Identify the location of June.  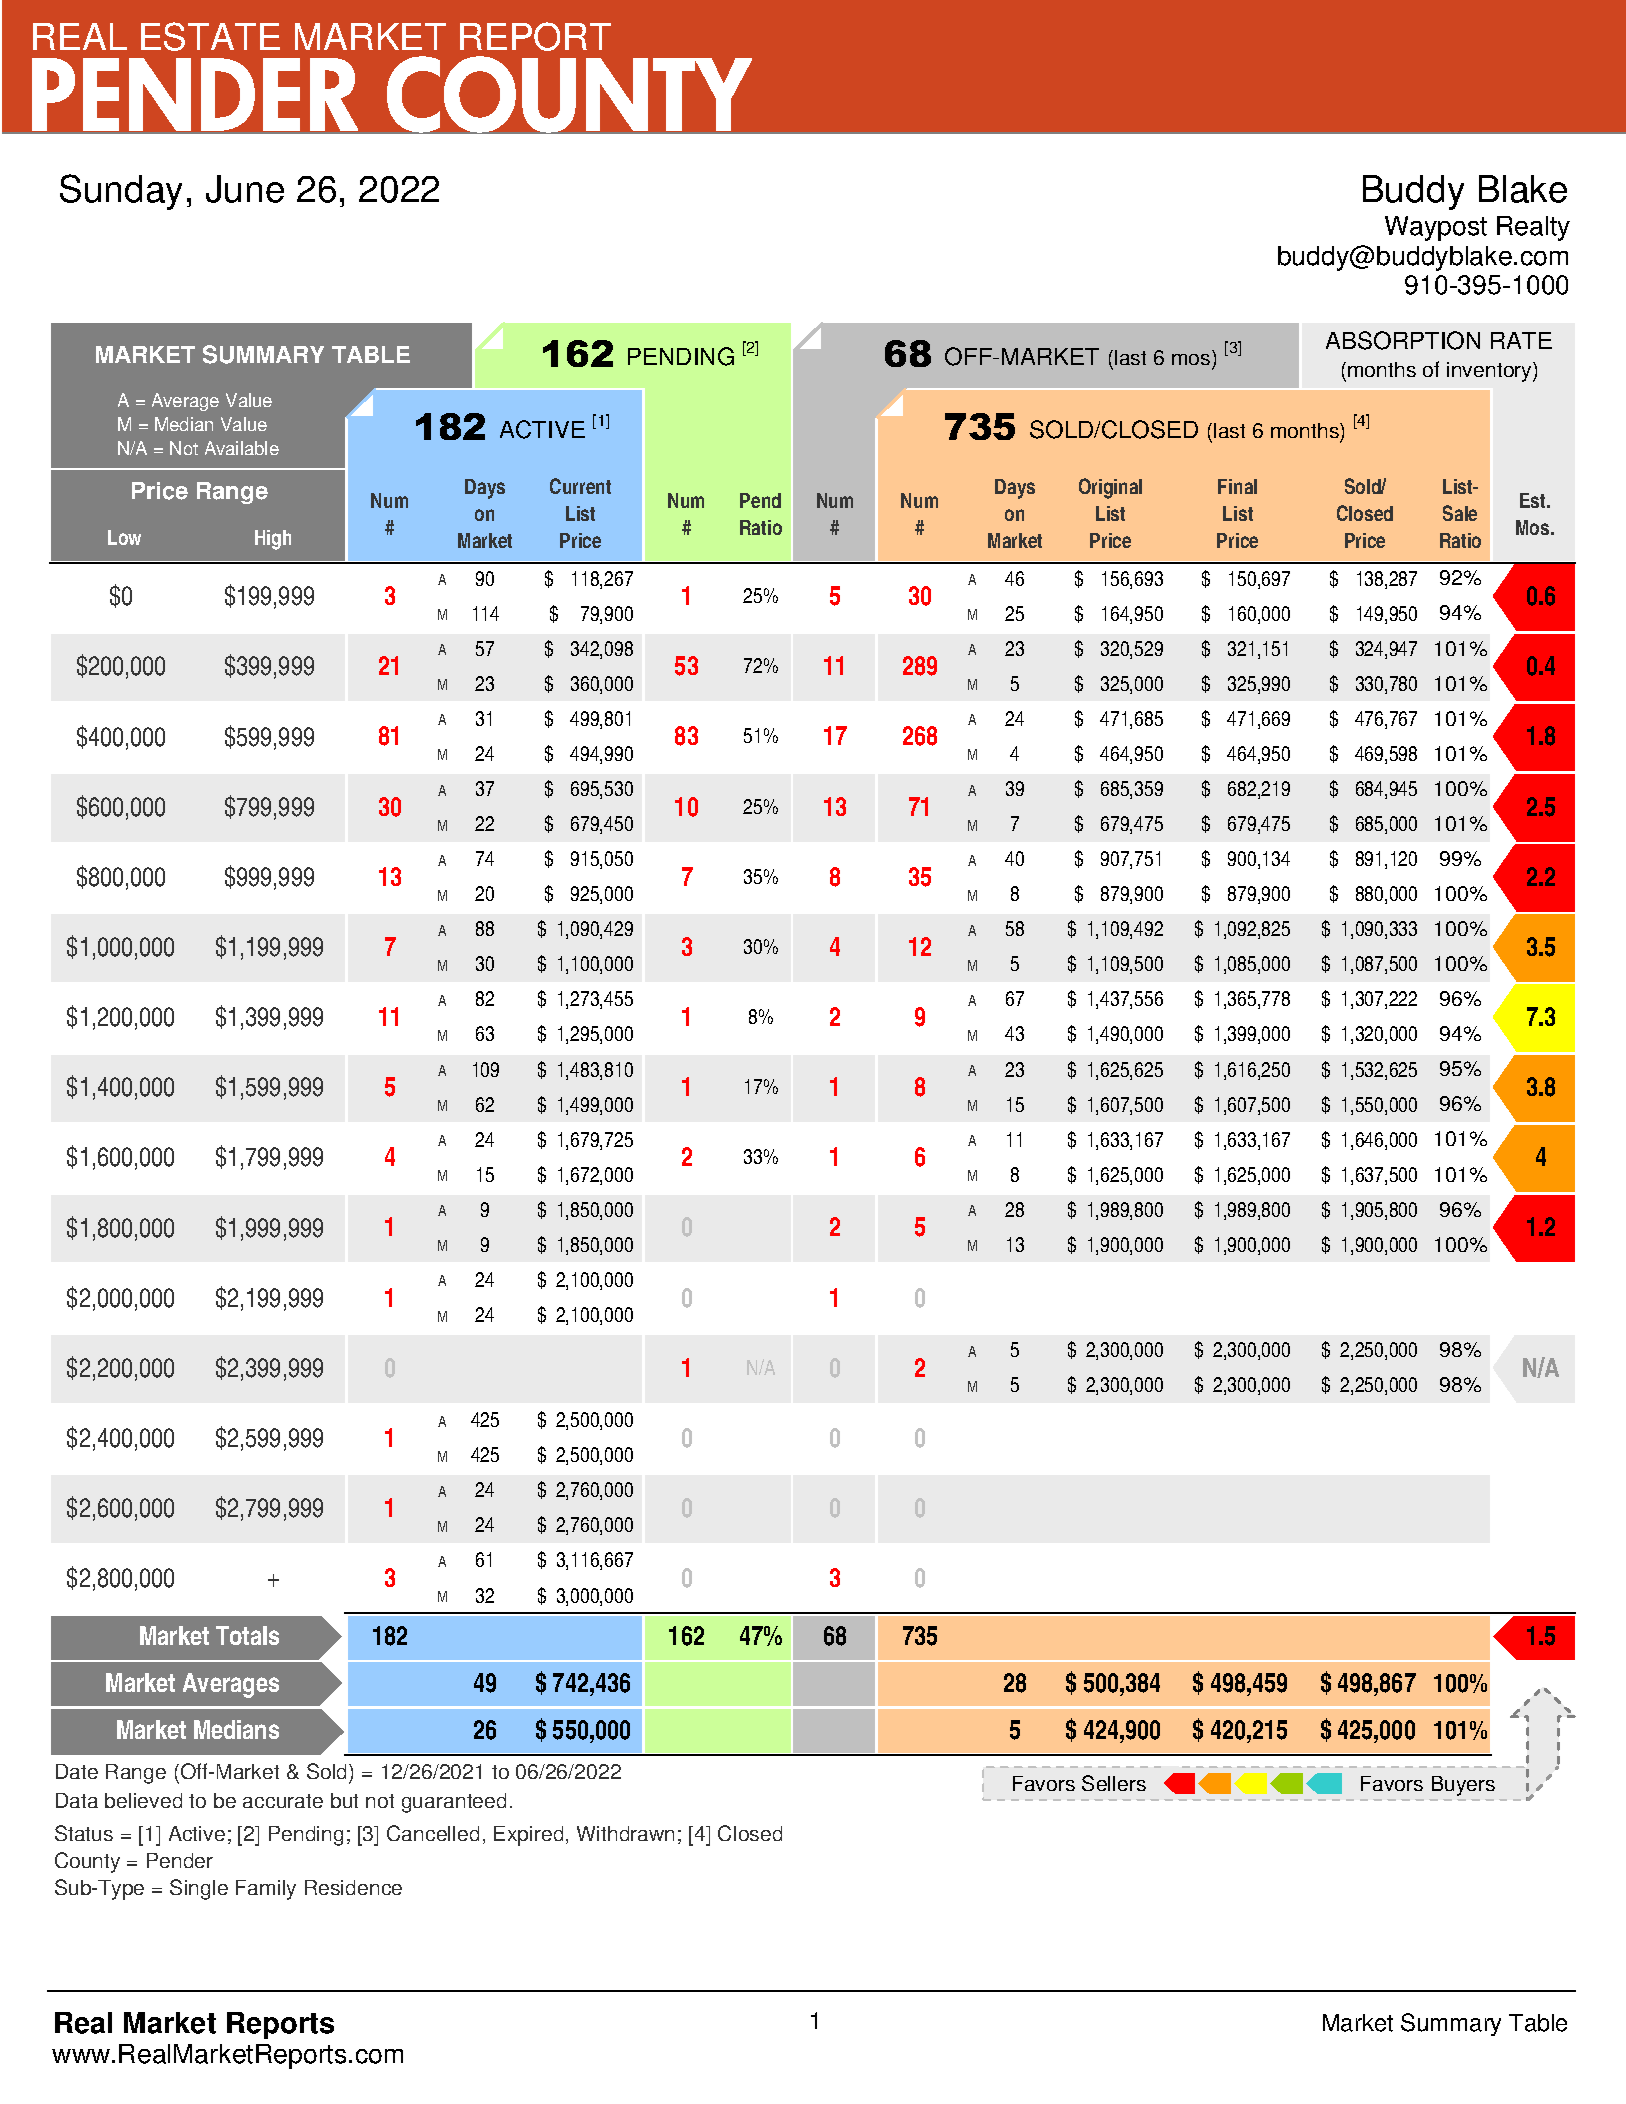
(245, 189).
